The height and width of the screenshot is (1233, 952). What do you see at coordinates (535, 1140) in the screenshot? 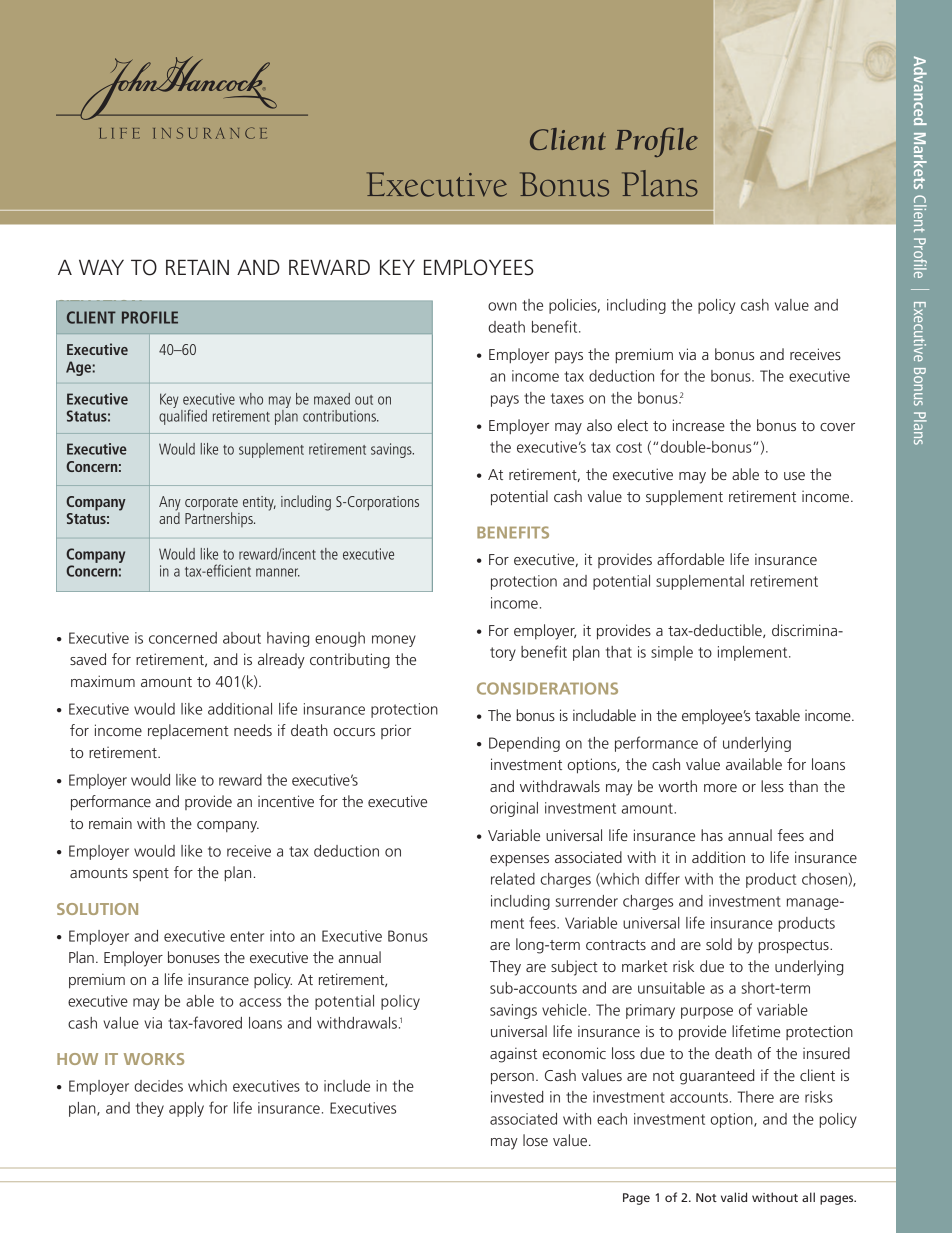
I see `lose` at bounding box center [535, 1140].
